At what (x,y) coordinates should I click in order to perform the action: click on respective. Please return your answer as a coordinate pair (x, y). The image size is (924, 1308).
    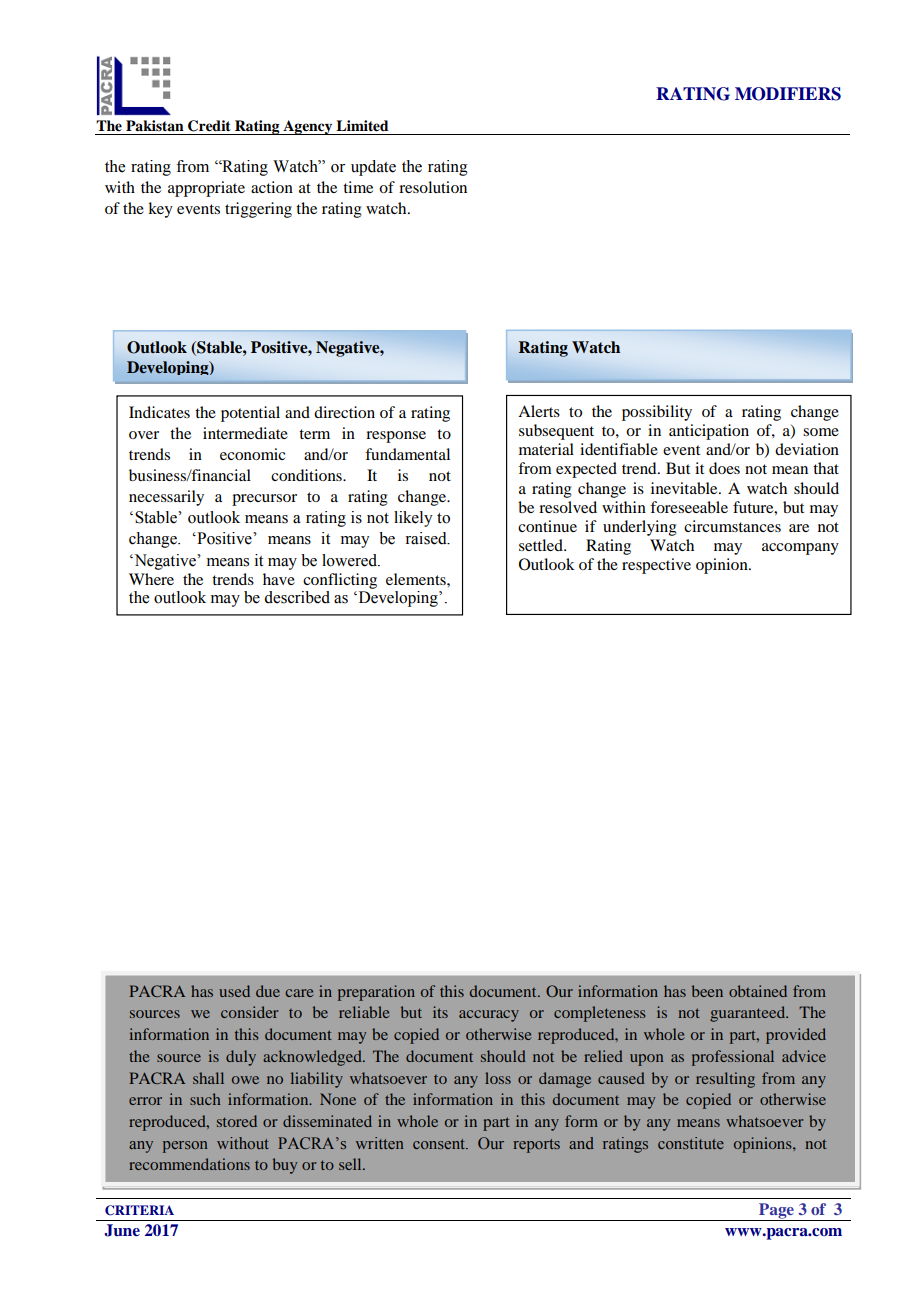
    Looking at the image, I should click on (656, 566).
